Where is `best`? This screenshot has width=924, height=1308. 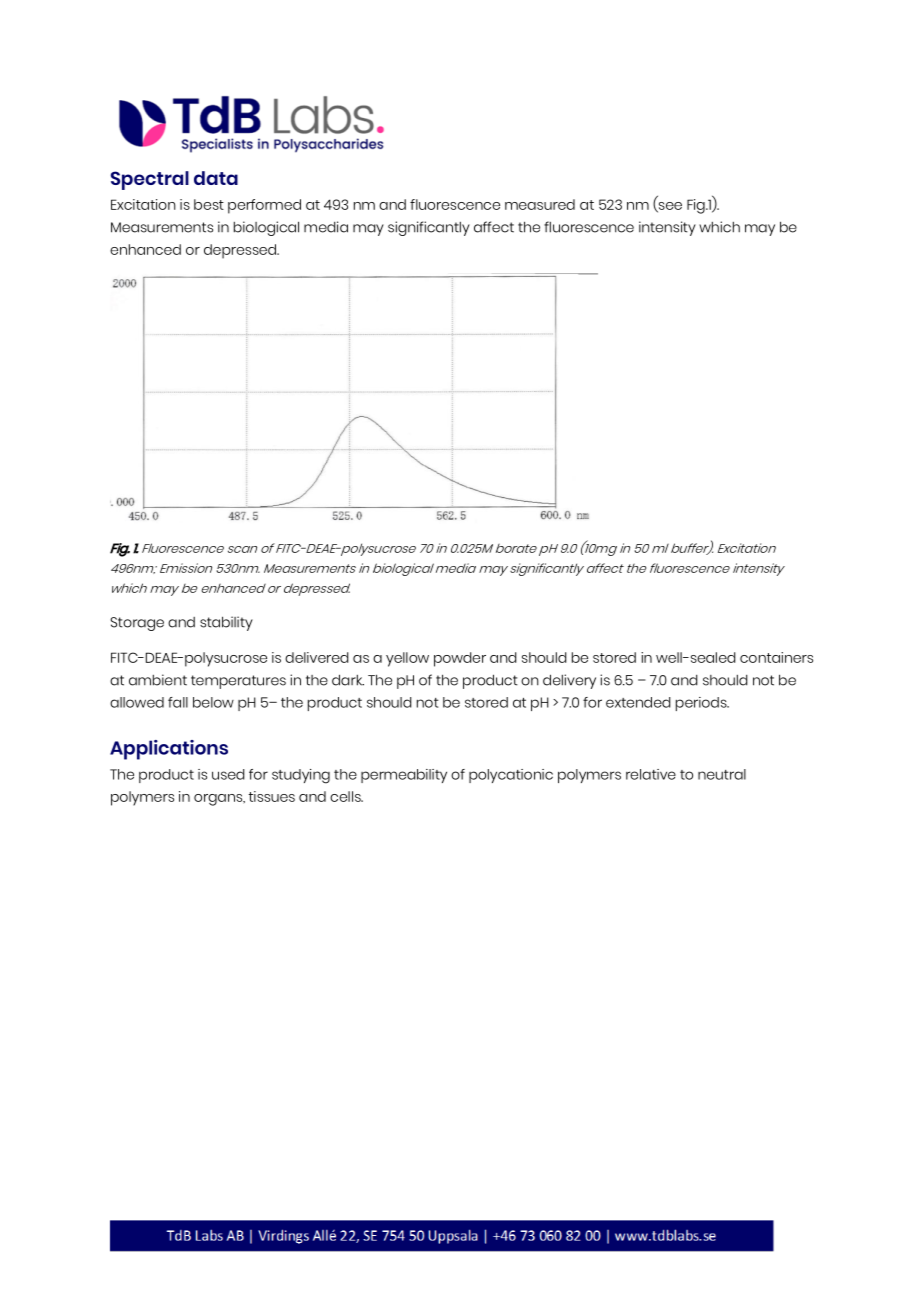
best is located at coordinates (209, 204).
